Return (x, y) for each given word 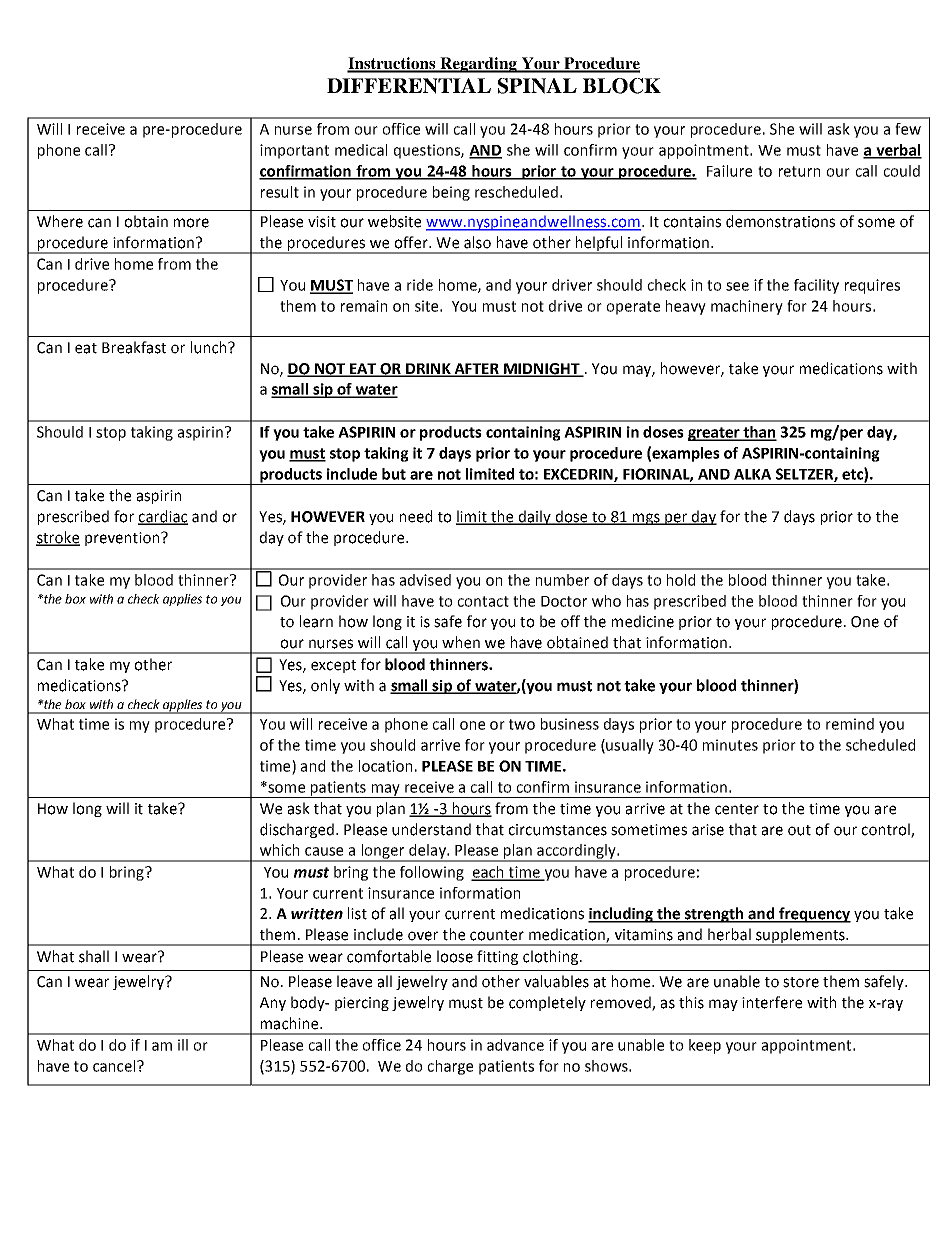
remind (850, 724)
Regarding (479, 65)
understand (431, 829)
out (799, 830)
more (191, 223)
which (279, 850)
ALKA (752, 474)
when (461, 642)
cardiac (163, 517)
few (908, 129)
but (394, 474)
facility (816, 286)
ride (420, 285)
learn (316, 621)
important (294, 151)
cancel (115, 1066)
